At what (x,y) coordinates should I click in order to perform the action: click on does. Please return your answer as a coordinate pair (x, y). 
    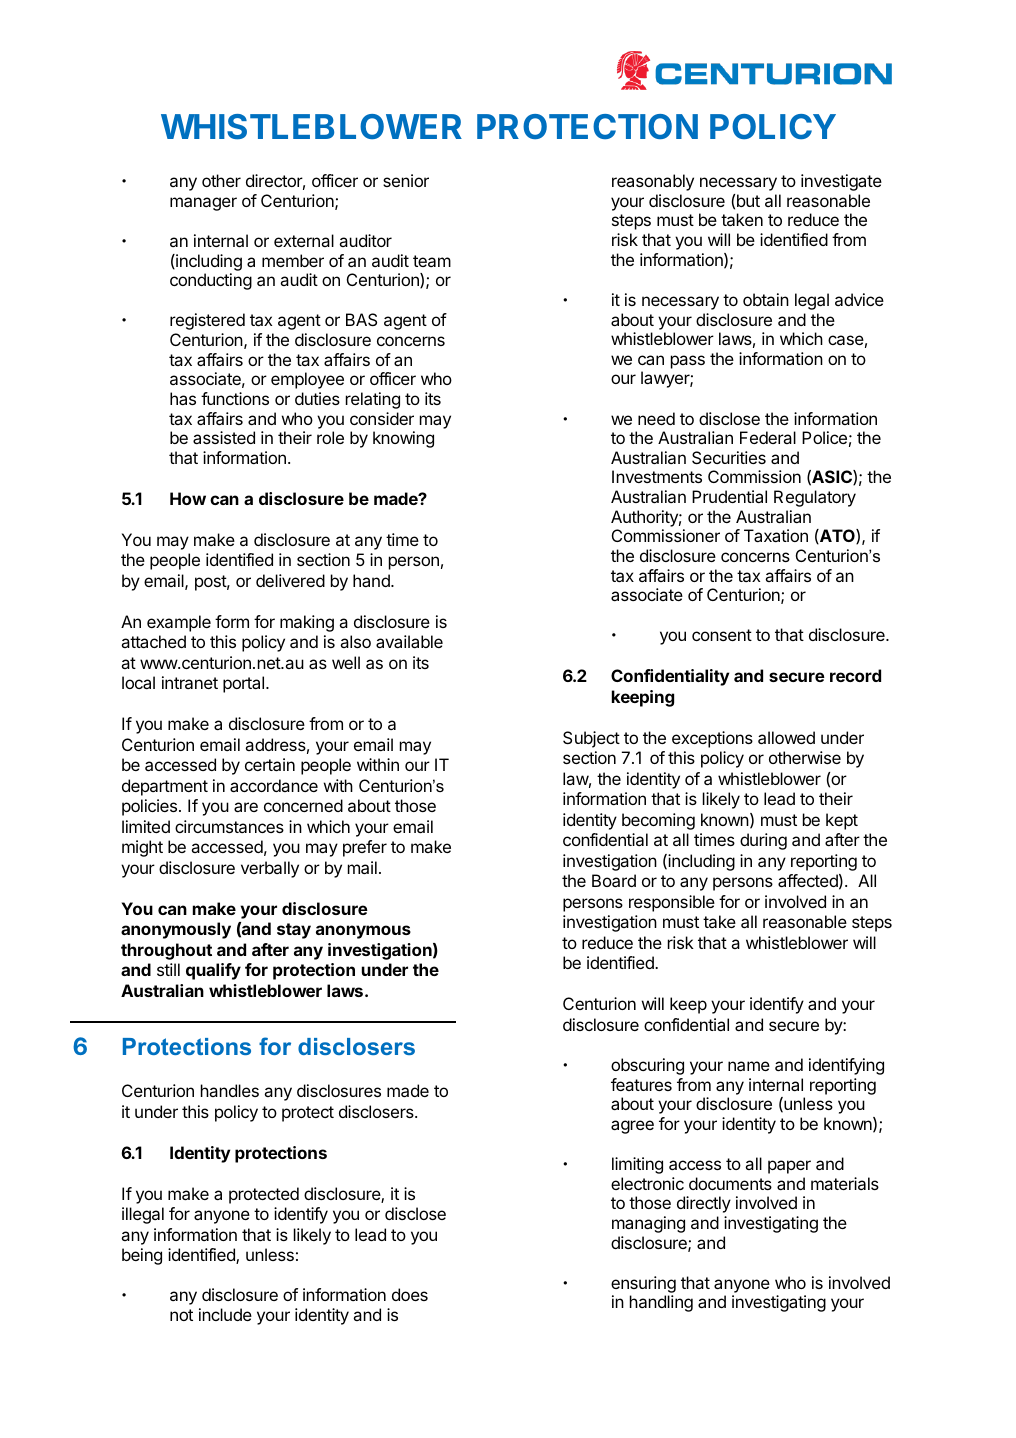
    Looking at the image, I should click on (410, 1294).
